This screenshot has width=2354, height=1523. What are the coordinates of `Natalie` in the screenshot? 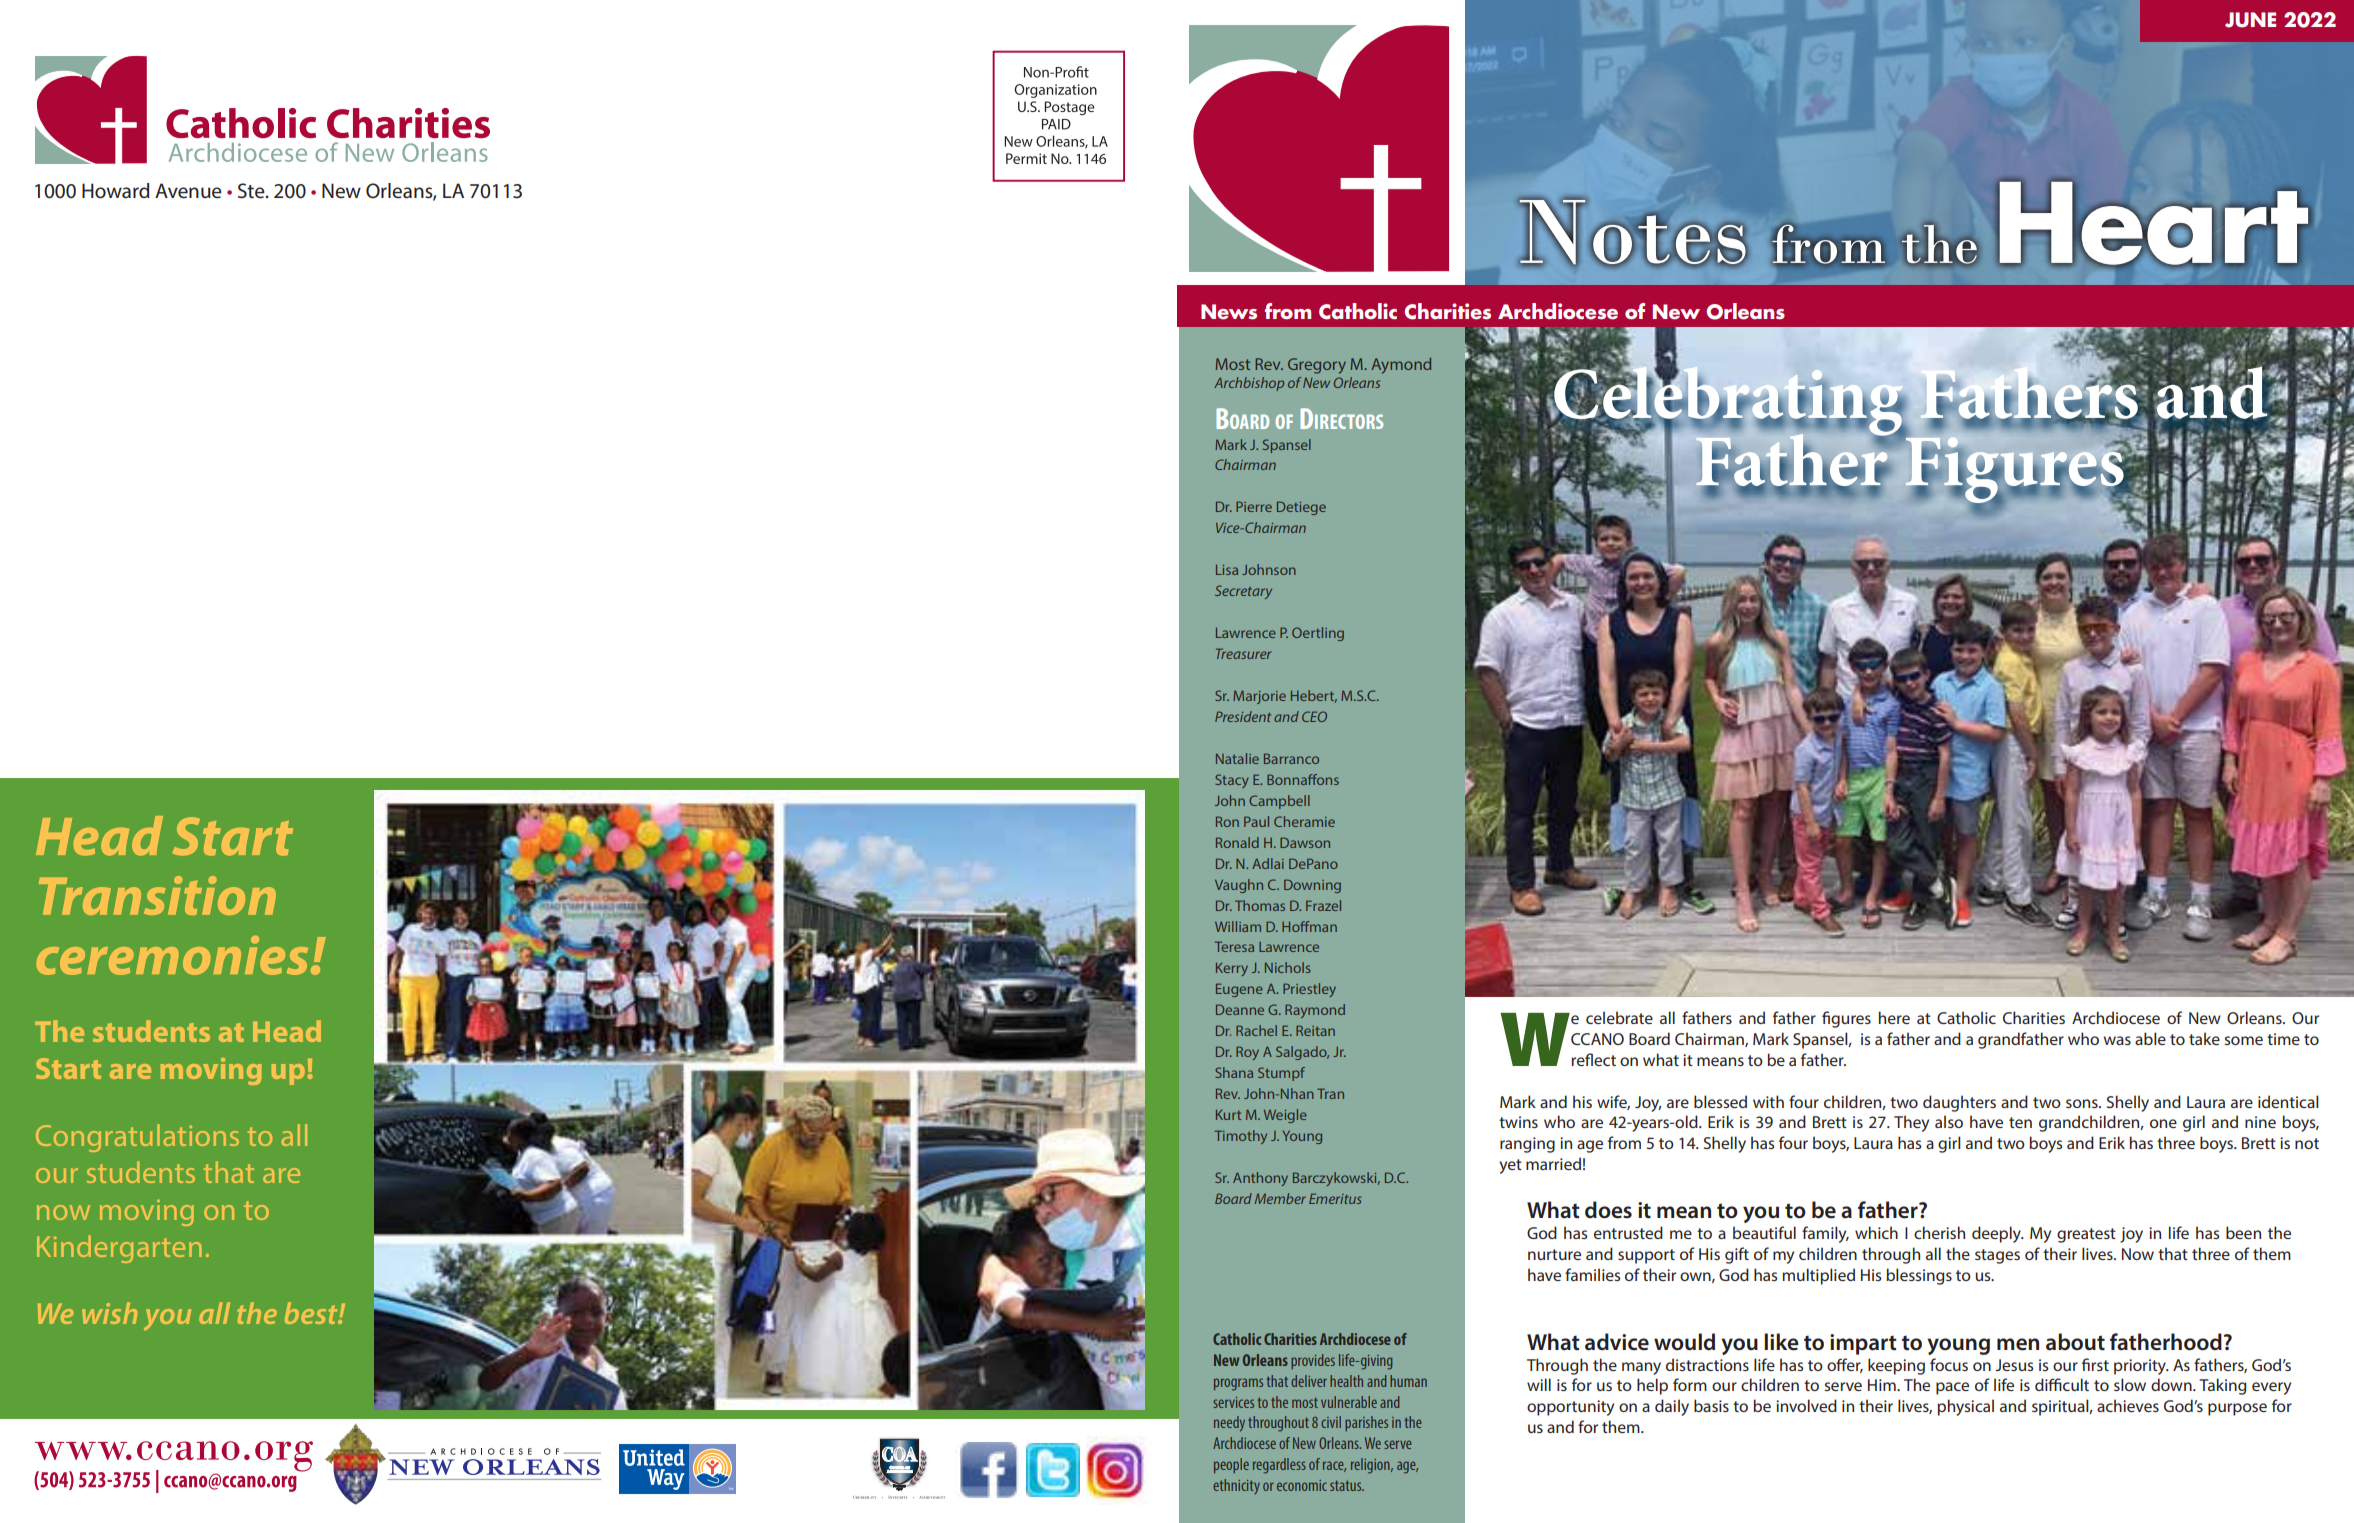 It's located at (1237, 758).
